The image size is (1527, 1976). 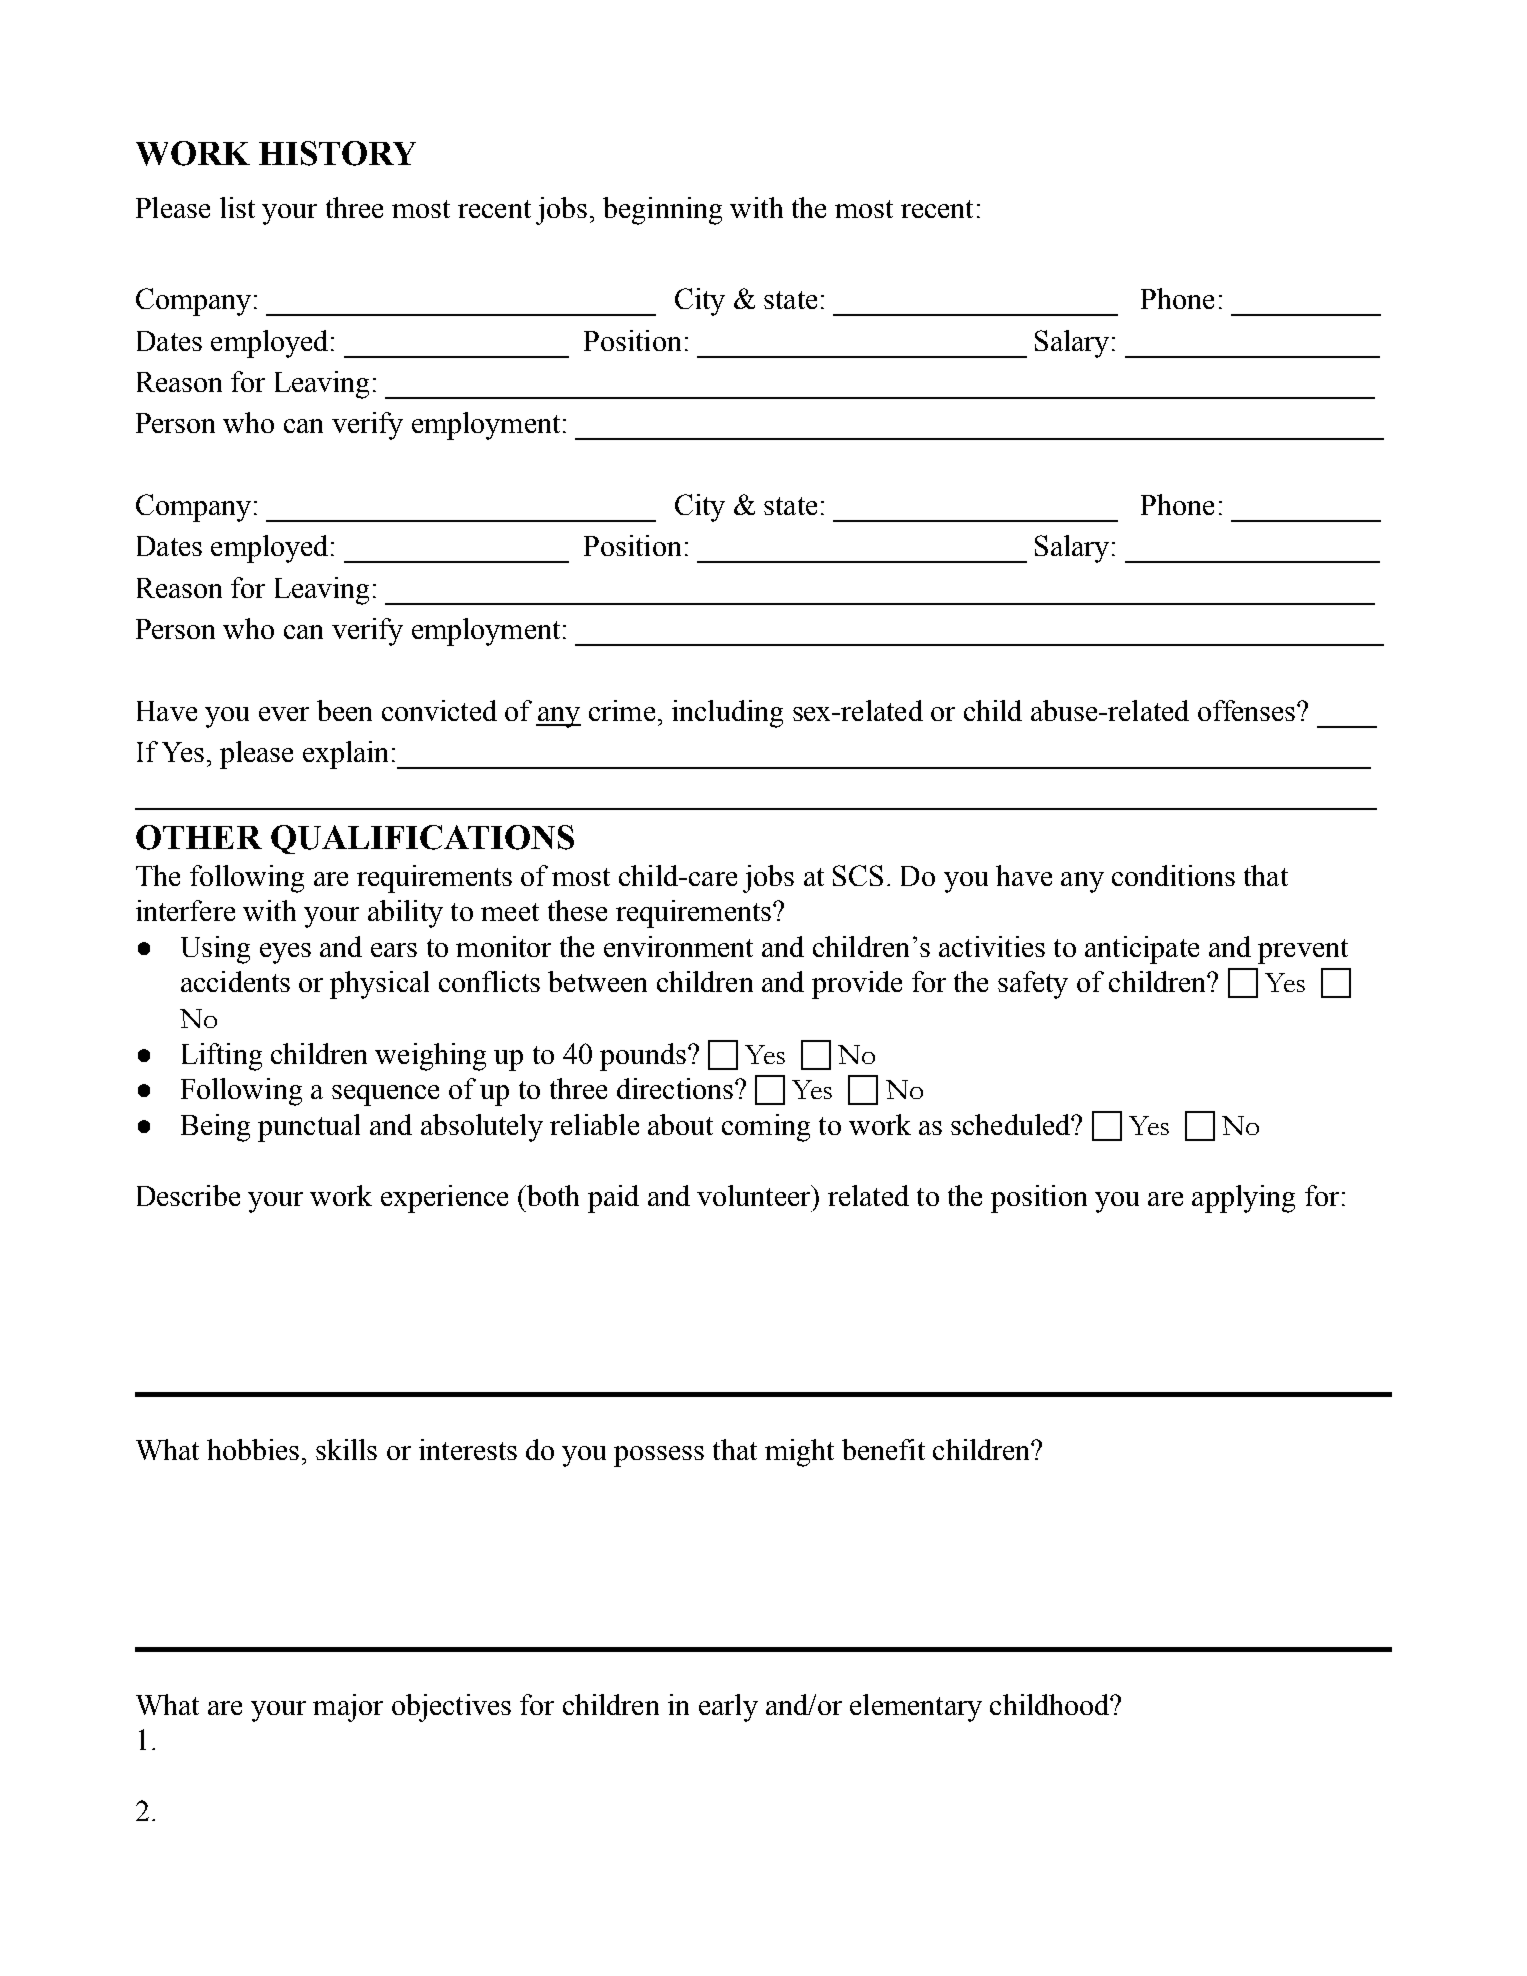 I want to click on been, so click(x=344, y=710).
